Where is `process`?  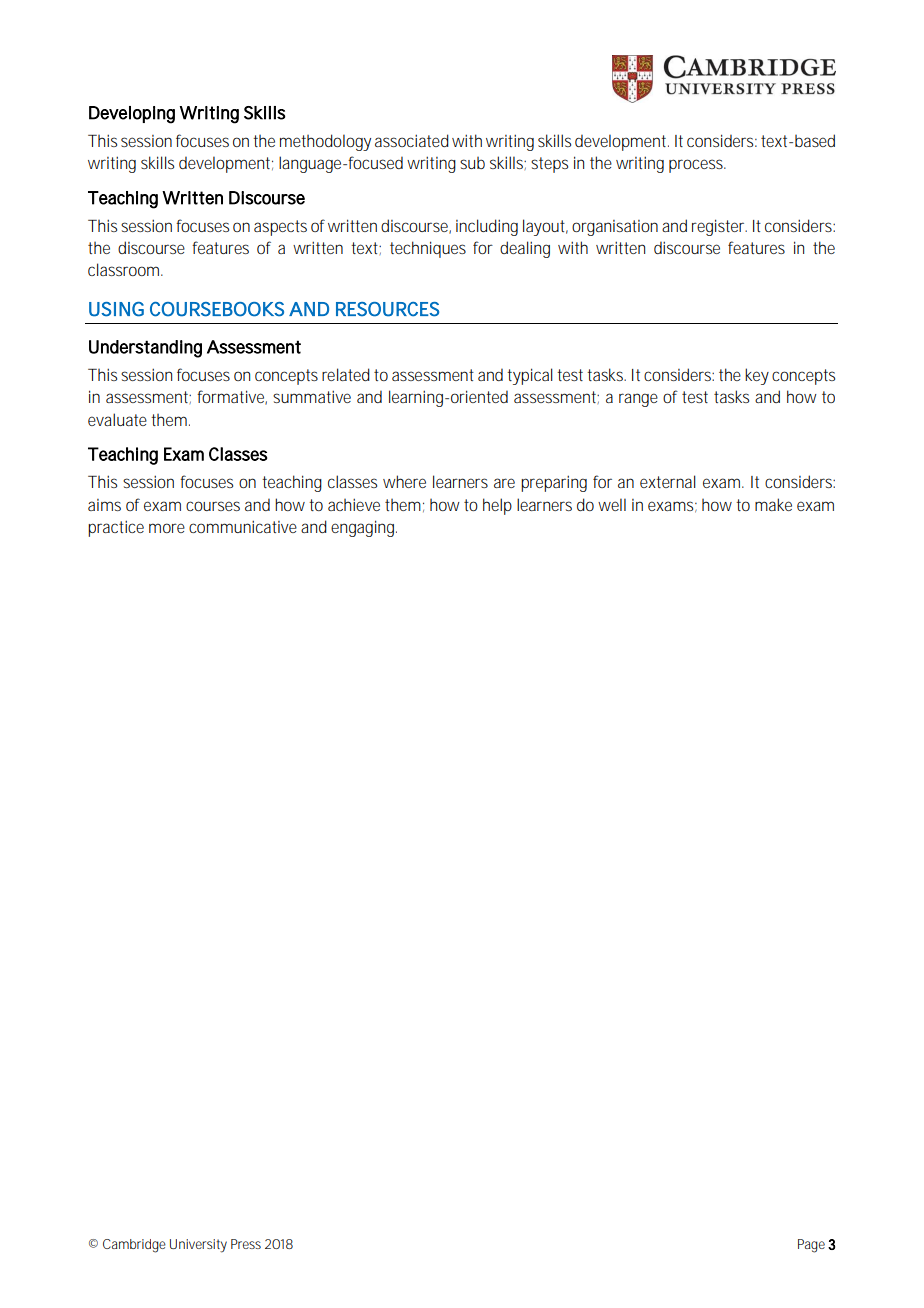 process is located at coordinates (697, 166).
